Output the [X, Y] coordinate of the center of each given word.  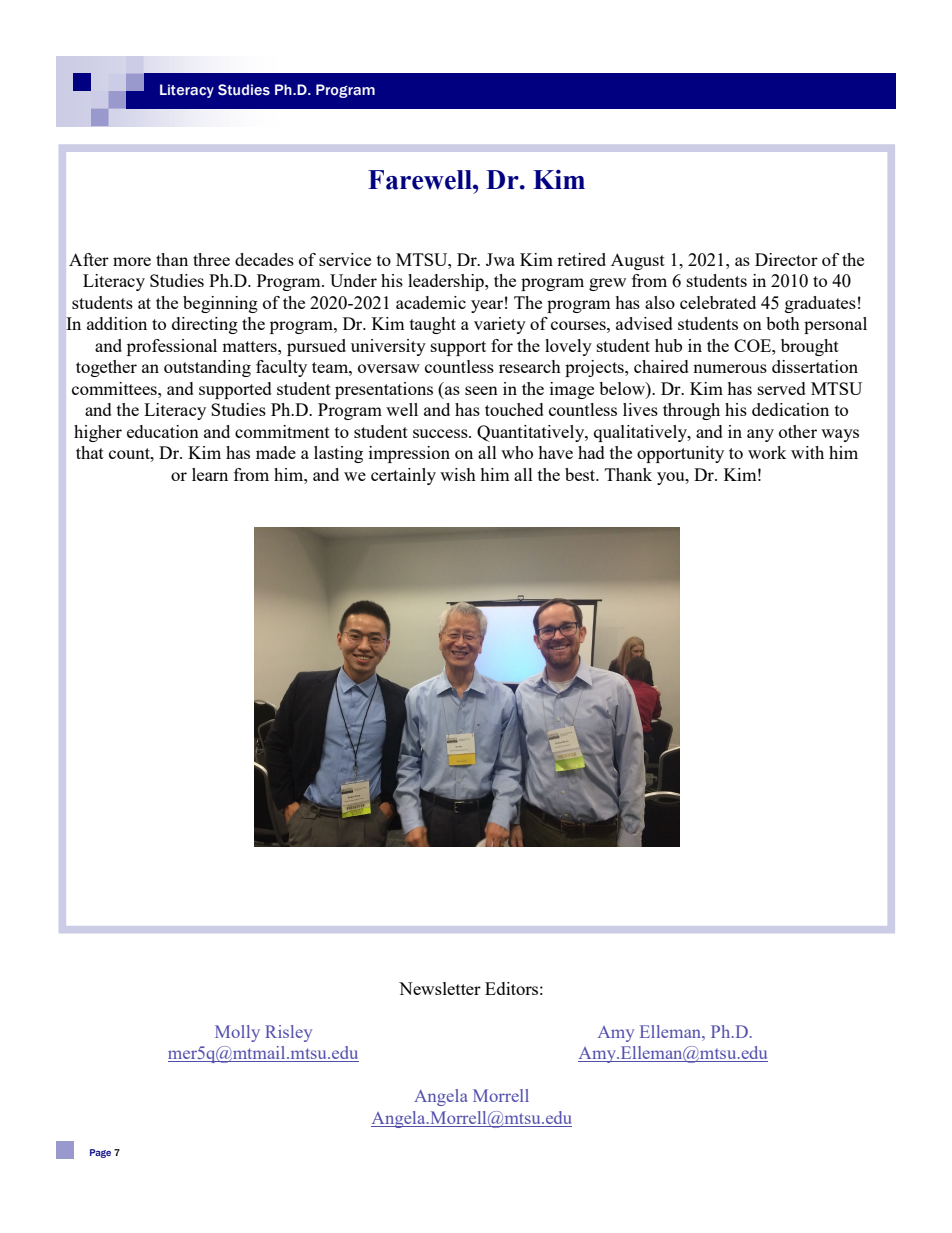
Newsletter [440, 988]
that [90, 452]
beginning [220, 304]
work [767, 452]
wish [458, 474]
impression [409, 454]
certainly [403, 476]
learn [210, 474]
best [581, 474]
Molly [237, 1033]
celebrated [718, 302]
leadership [447, 282]
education [163, 431]
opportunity [680, 454]
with [807, 452]
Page [100, 1153]
